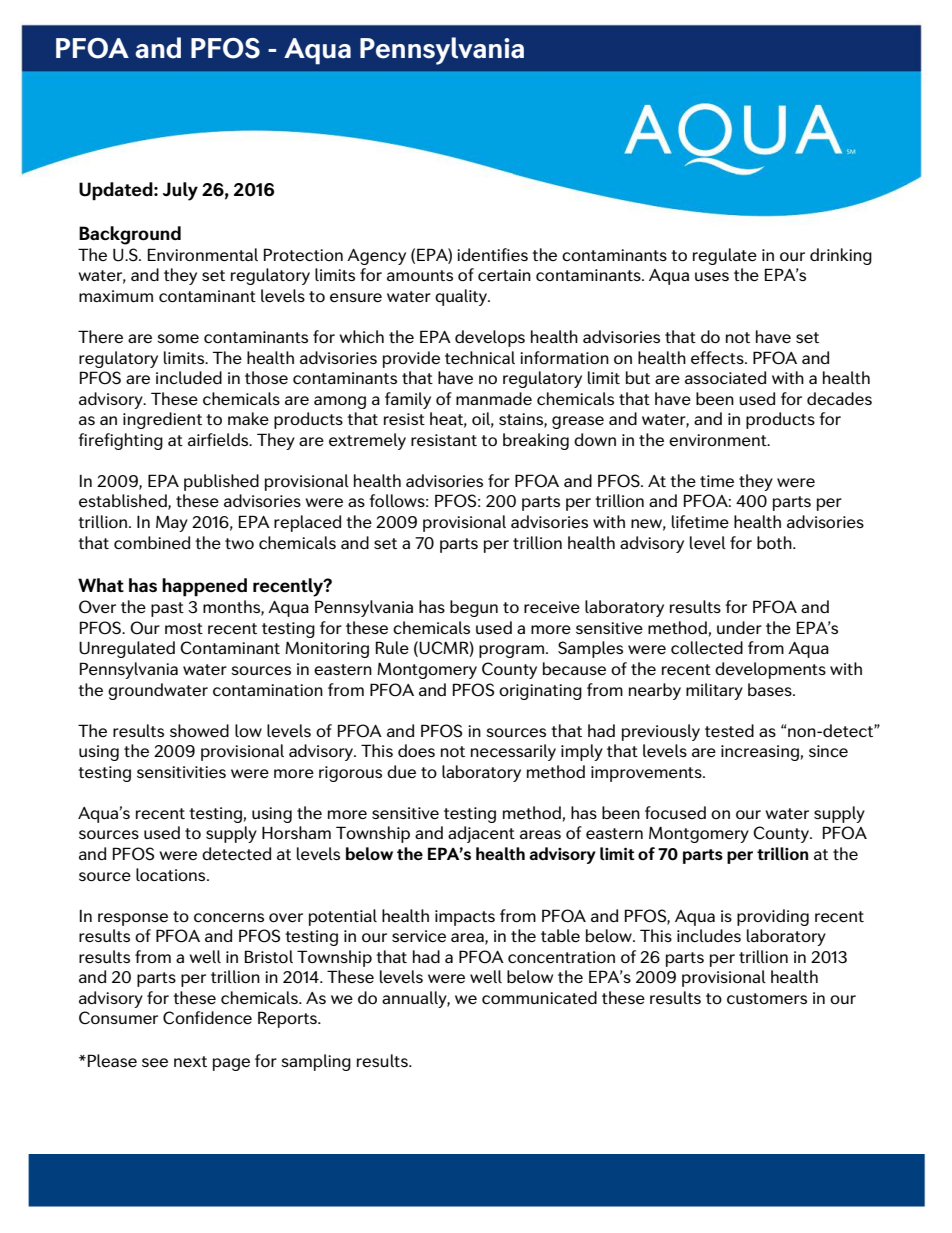 This image has width=952, height=1233. Describe the element at coordinates (539, 997) in the image. I see `communicated` at that location.
